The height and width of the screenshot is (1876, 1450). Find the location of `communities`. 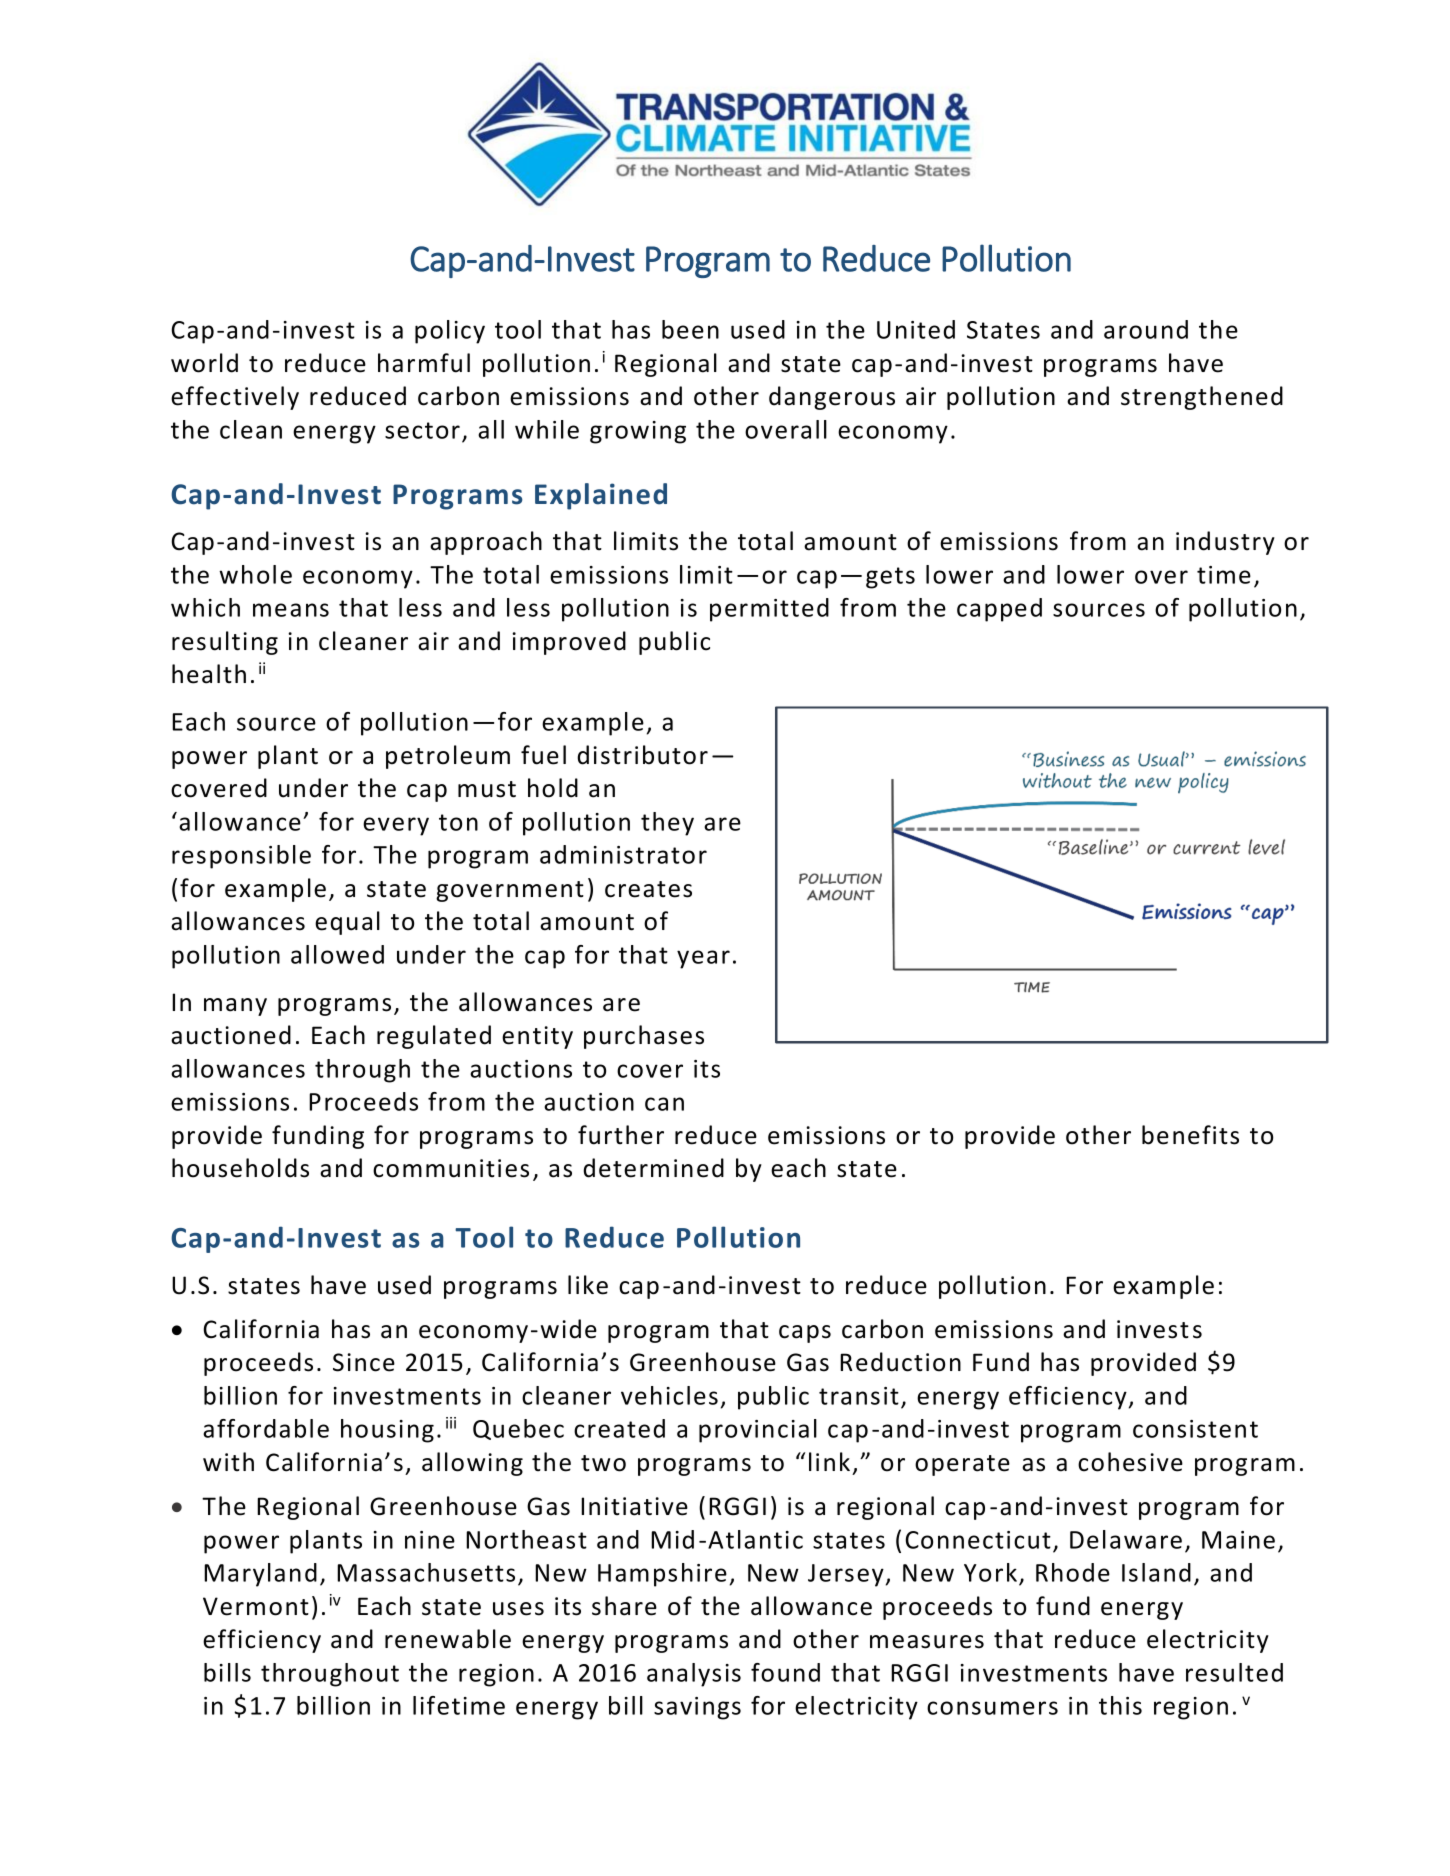

communities is located at coordinates (451, 1168).
